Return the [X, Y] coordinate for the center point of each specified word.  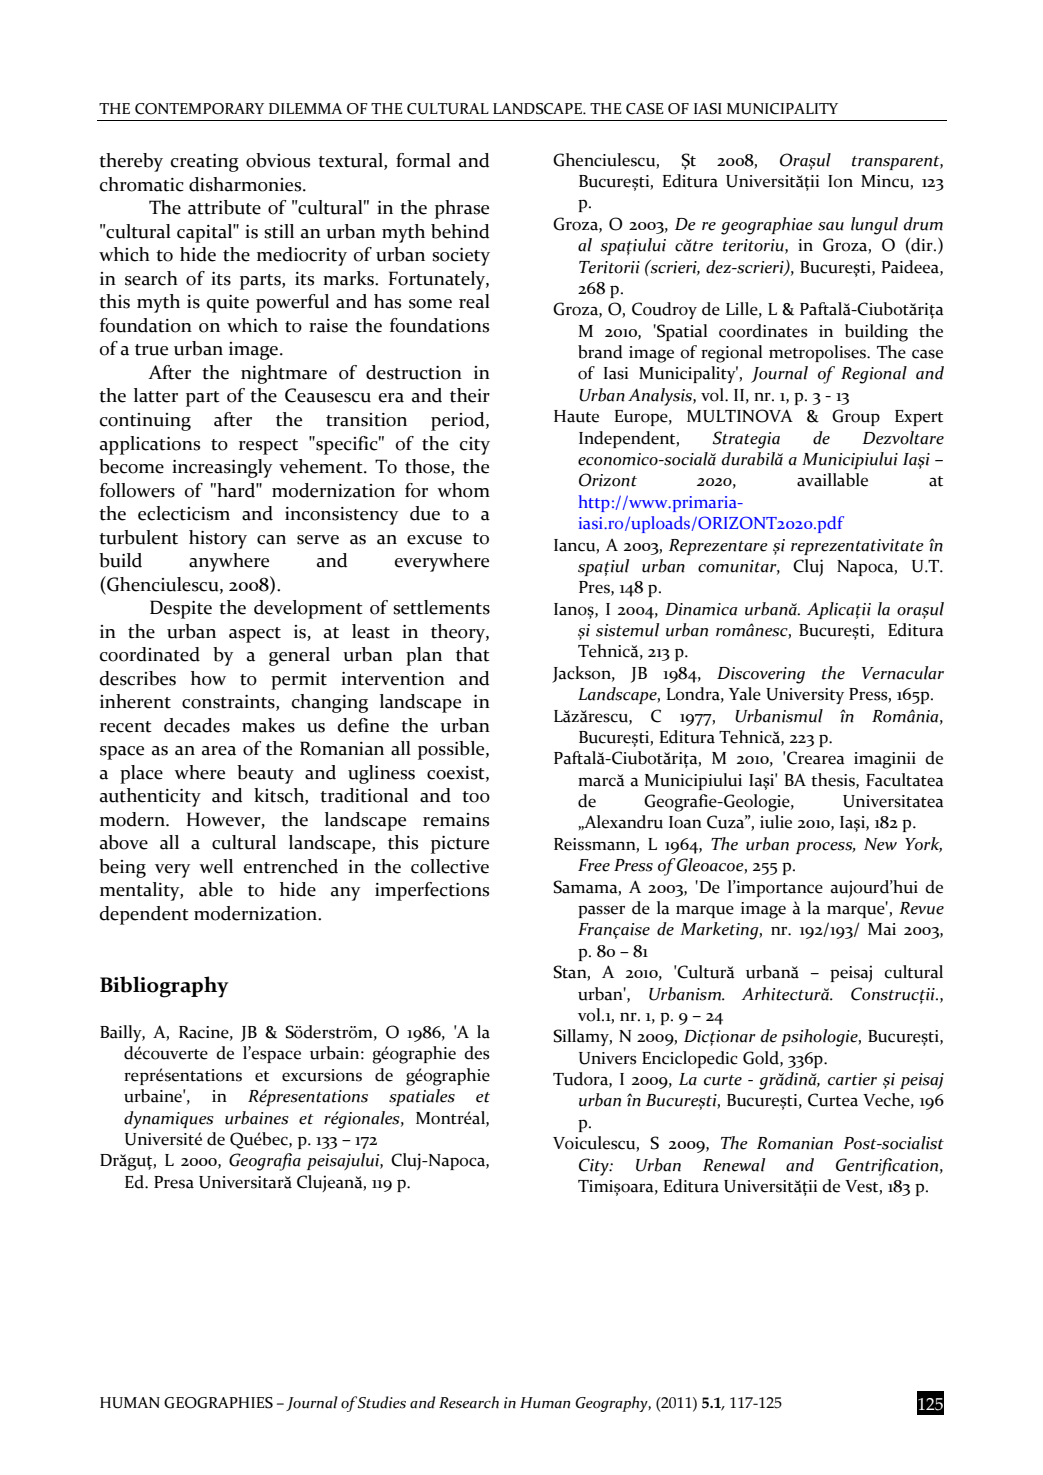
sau [831, 226]
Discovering [761, 675]
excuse [434, 540]
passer [601, 911]
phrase [462, 209]
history [218, 539]
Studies [381, 1402]
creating [205, 163]
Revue [921, 908]
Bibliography [164, 987]
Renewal [734, 1165]
